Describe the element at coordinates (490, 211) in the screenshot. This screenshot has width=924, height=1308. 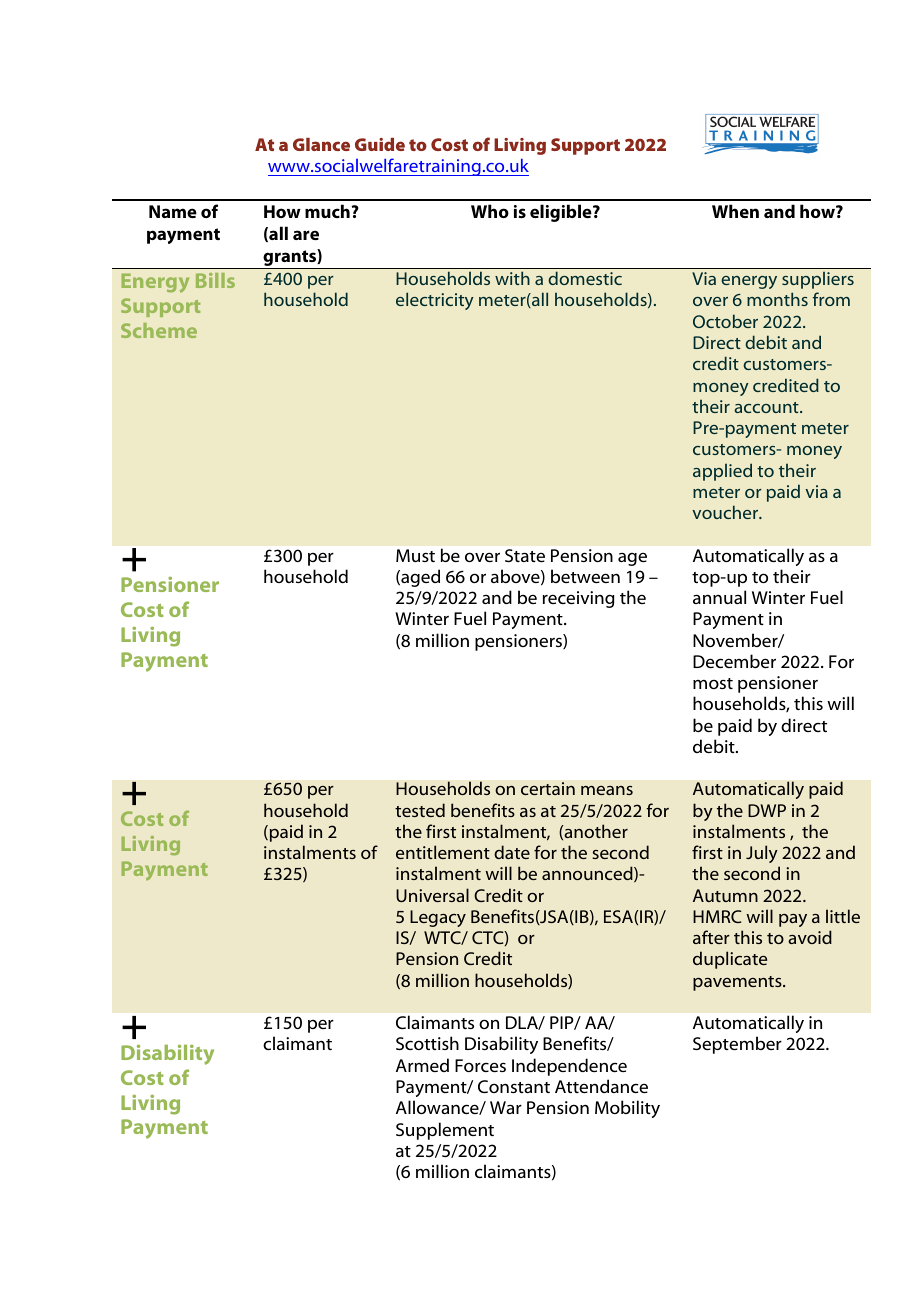
I see `Who` at that location.
